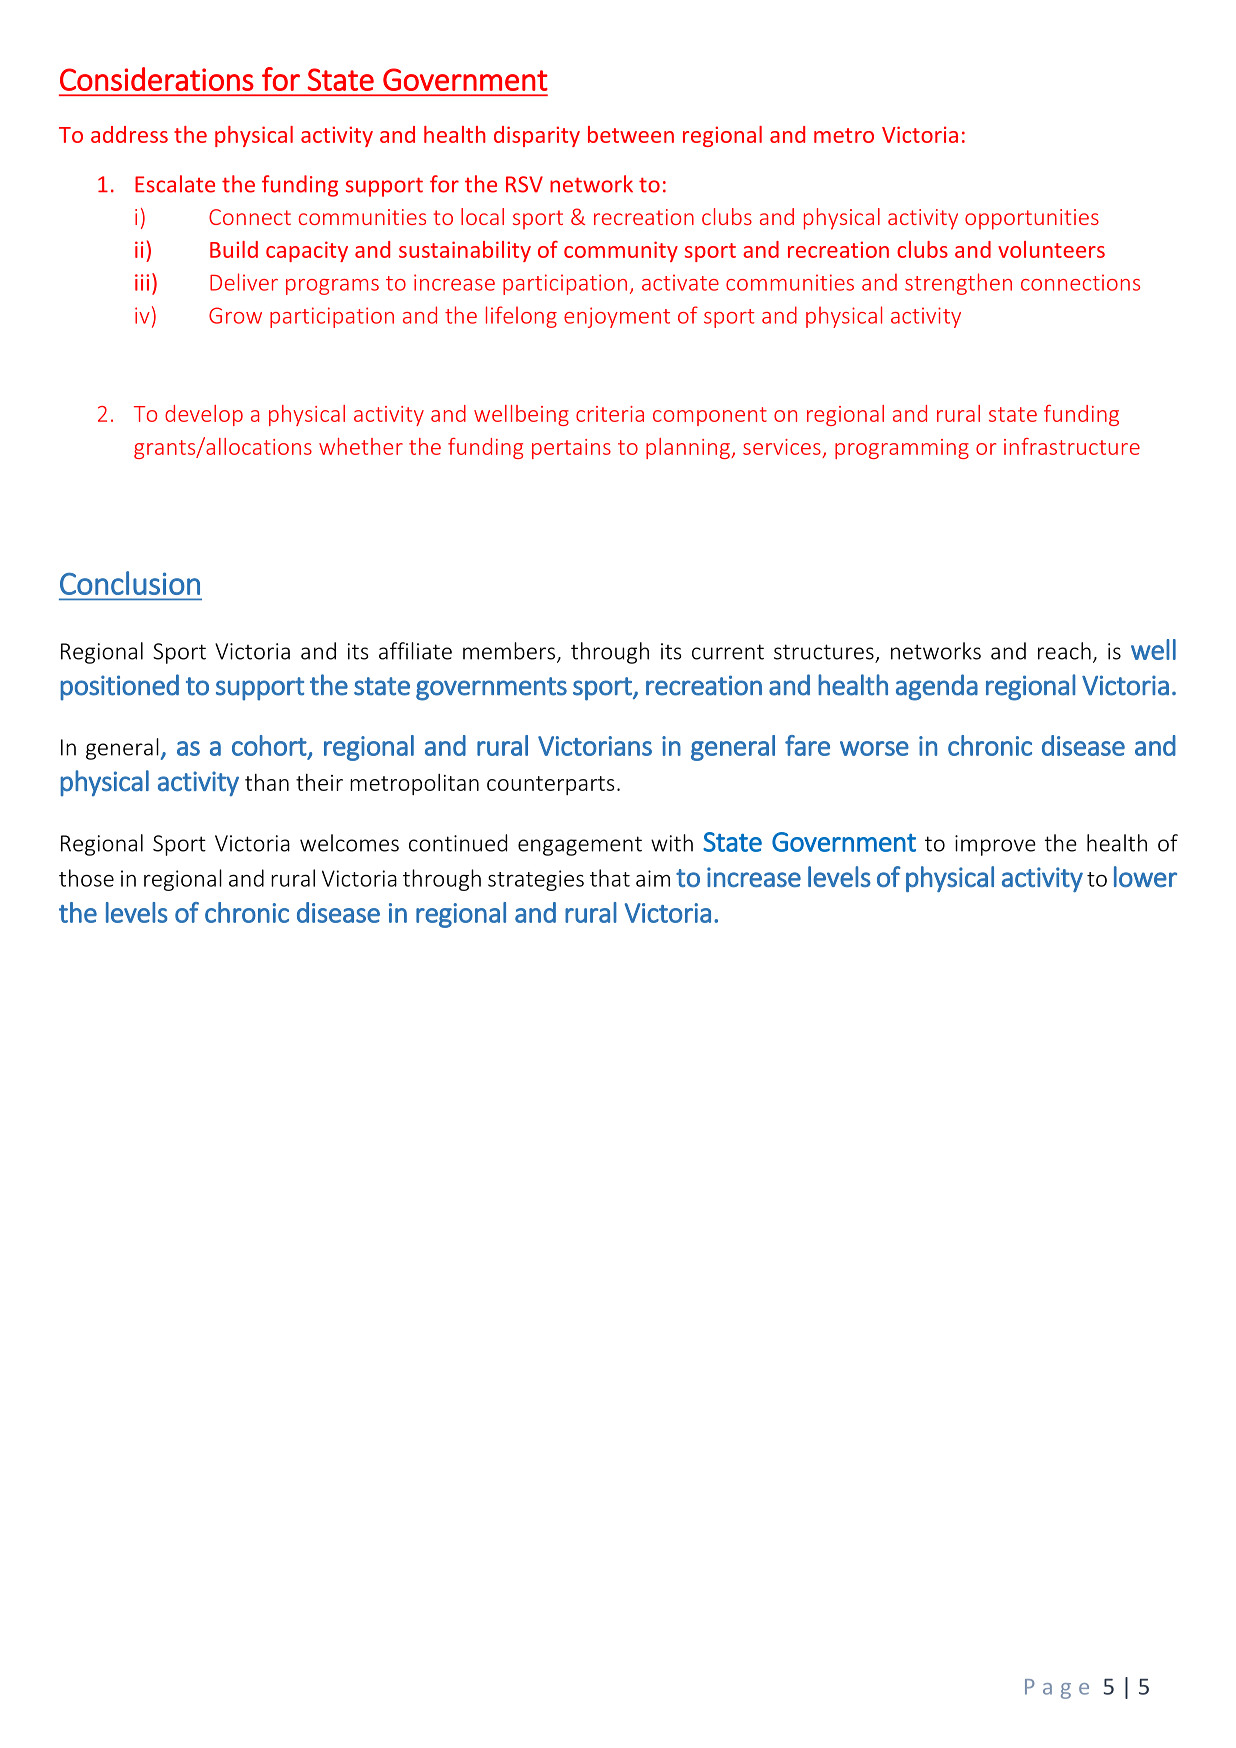  What do you see at coordinates (157, 79) in the screenshot?
I see `Considerations` at bounding box center [157, 79].
